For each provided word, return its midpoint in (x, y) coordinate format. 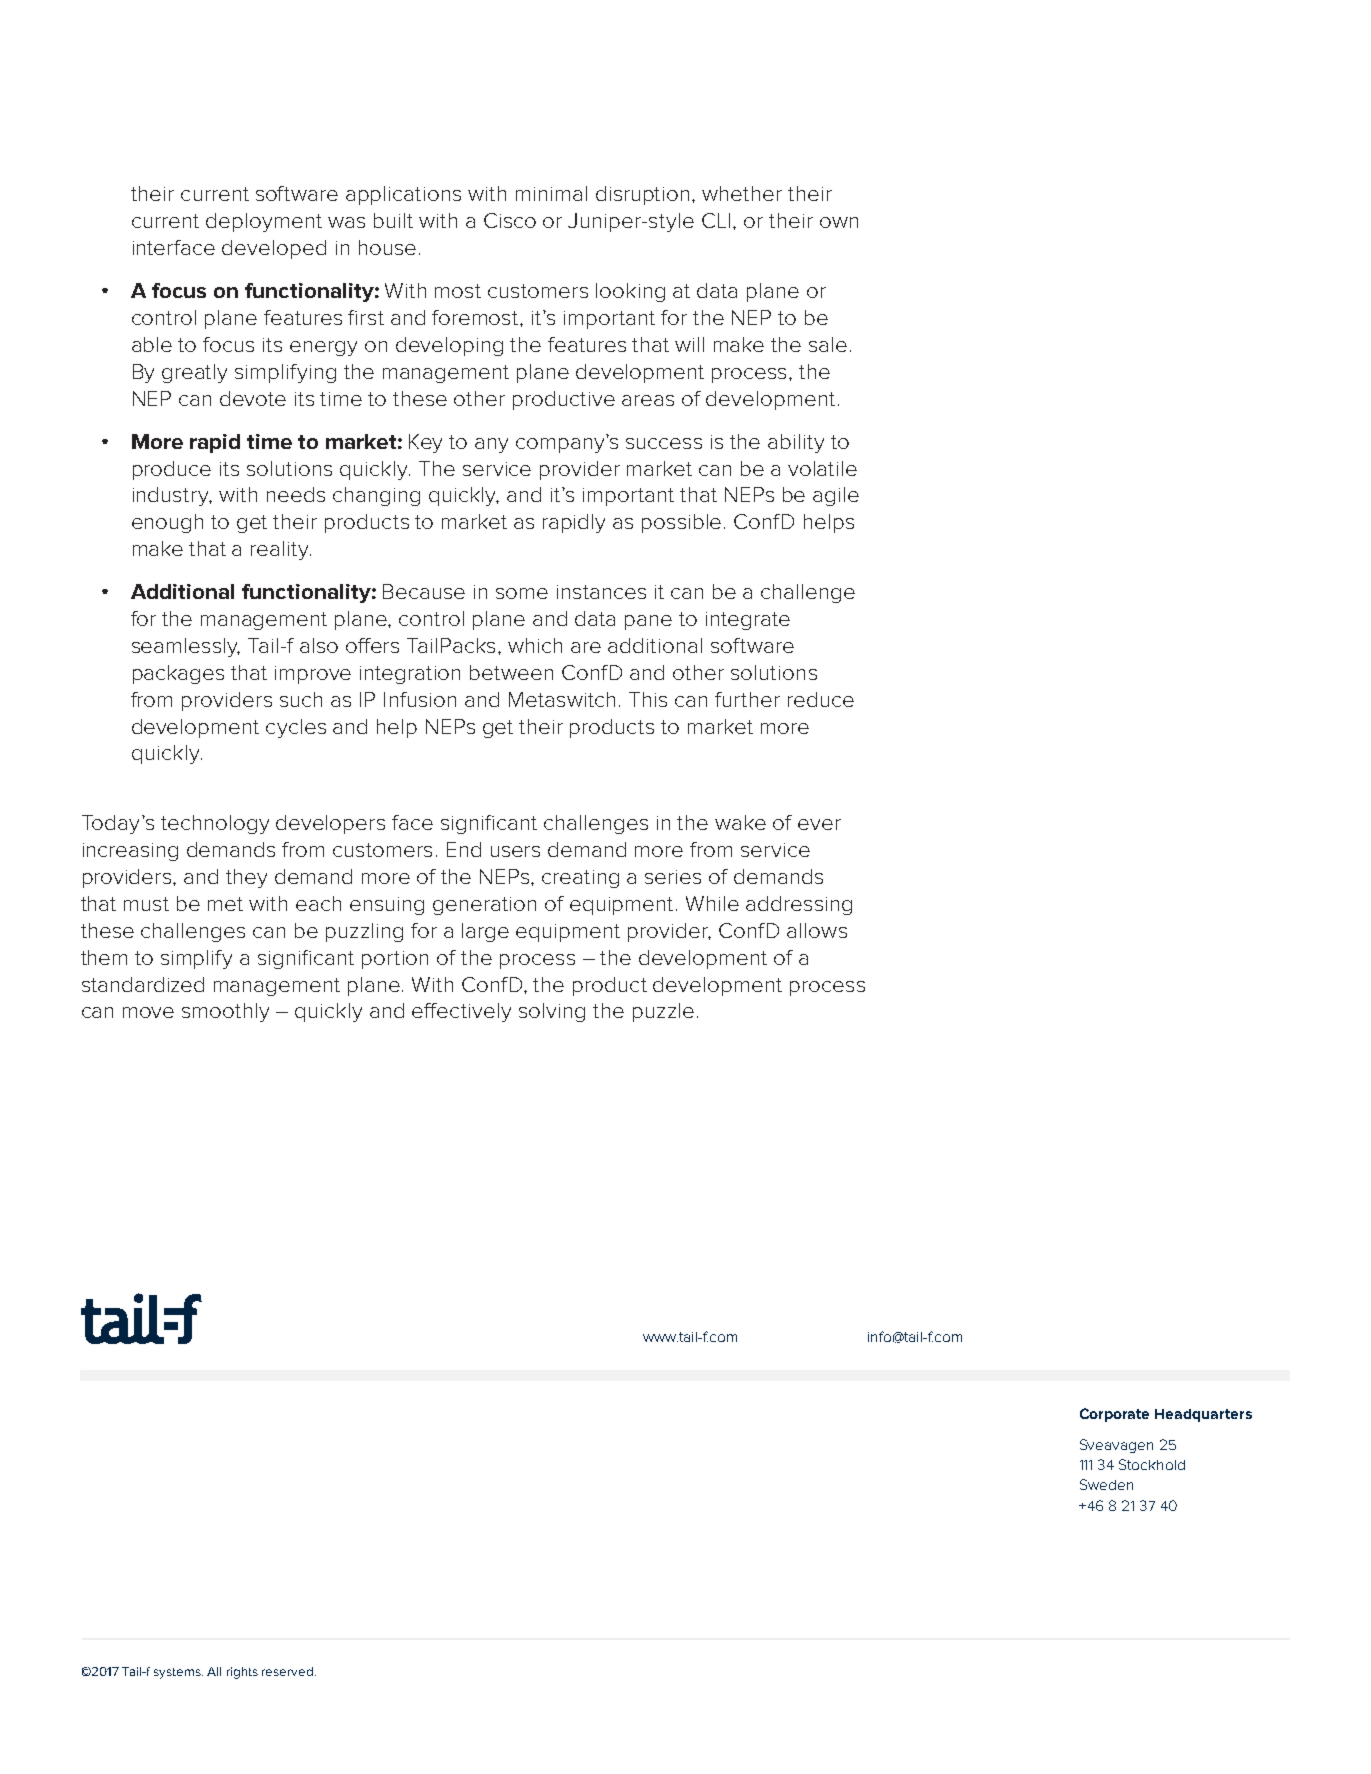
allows (817, 930)
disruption (644, 195)
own (839, 222)
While (712, 903)
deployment (264, 222)
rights (242, 1673)
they (246, 878)
